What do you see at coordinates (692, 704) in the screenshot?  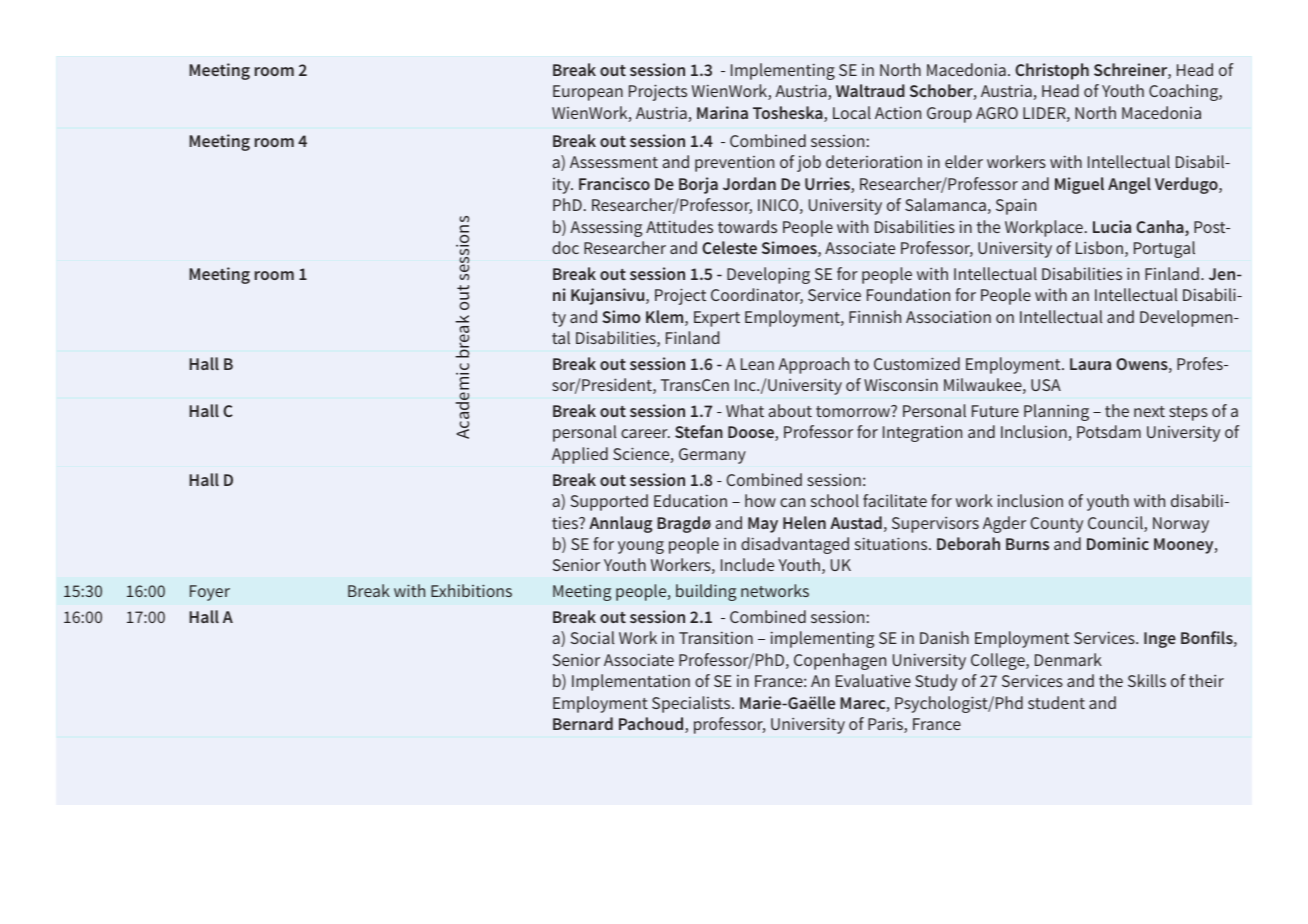 I see `Specialists` at bounding box center [692, 704].
